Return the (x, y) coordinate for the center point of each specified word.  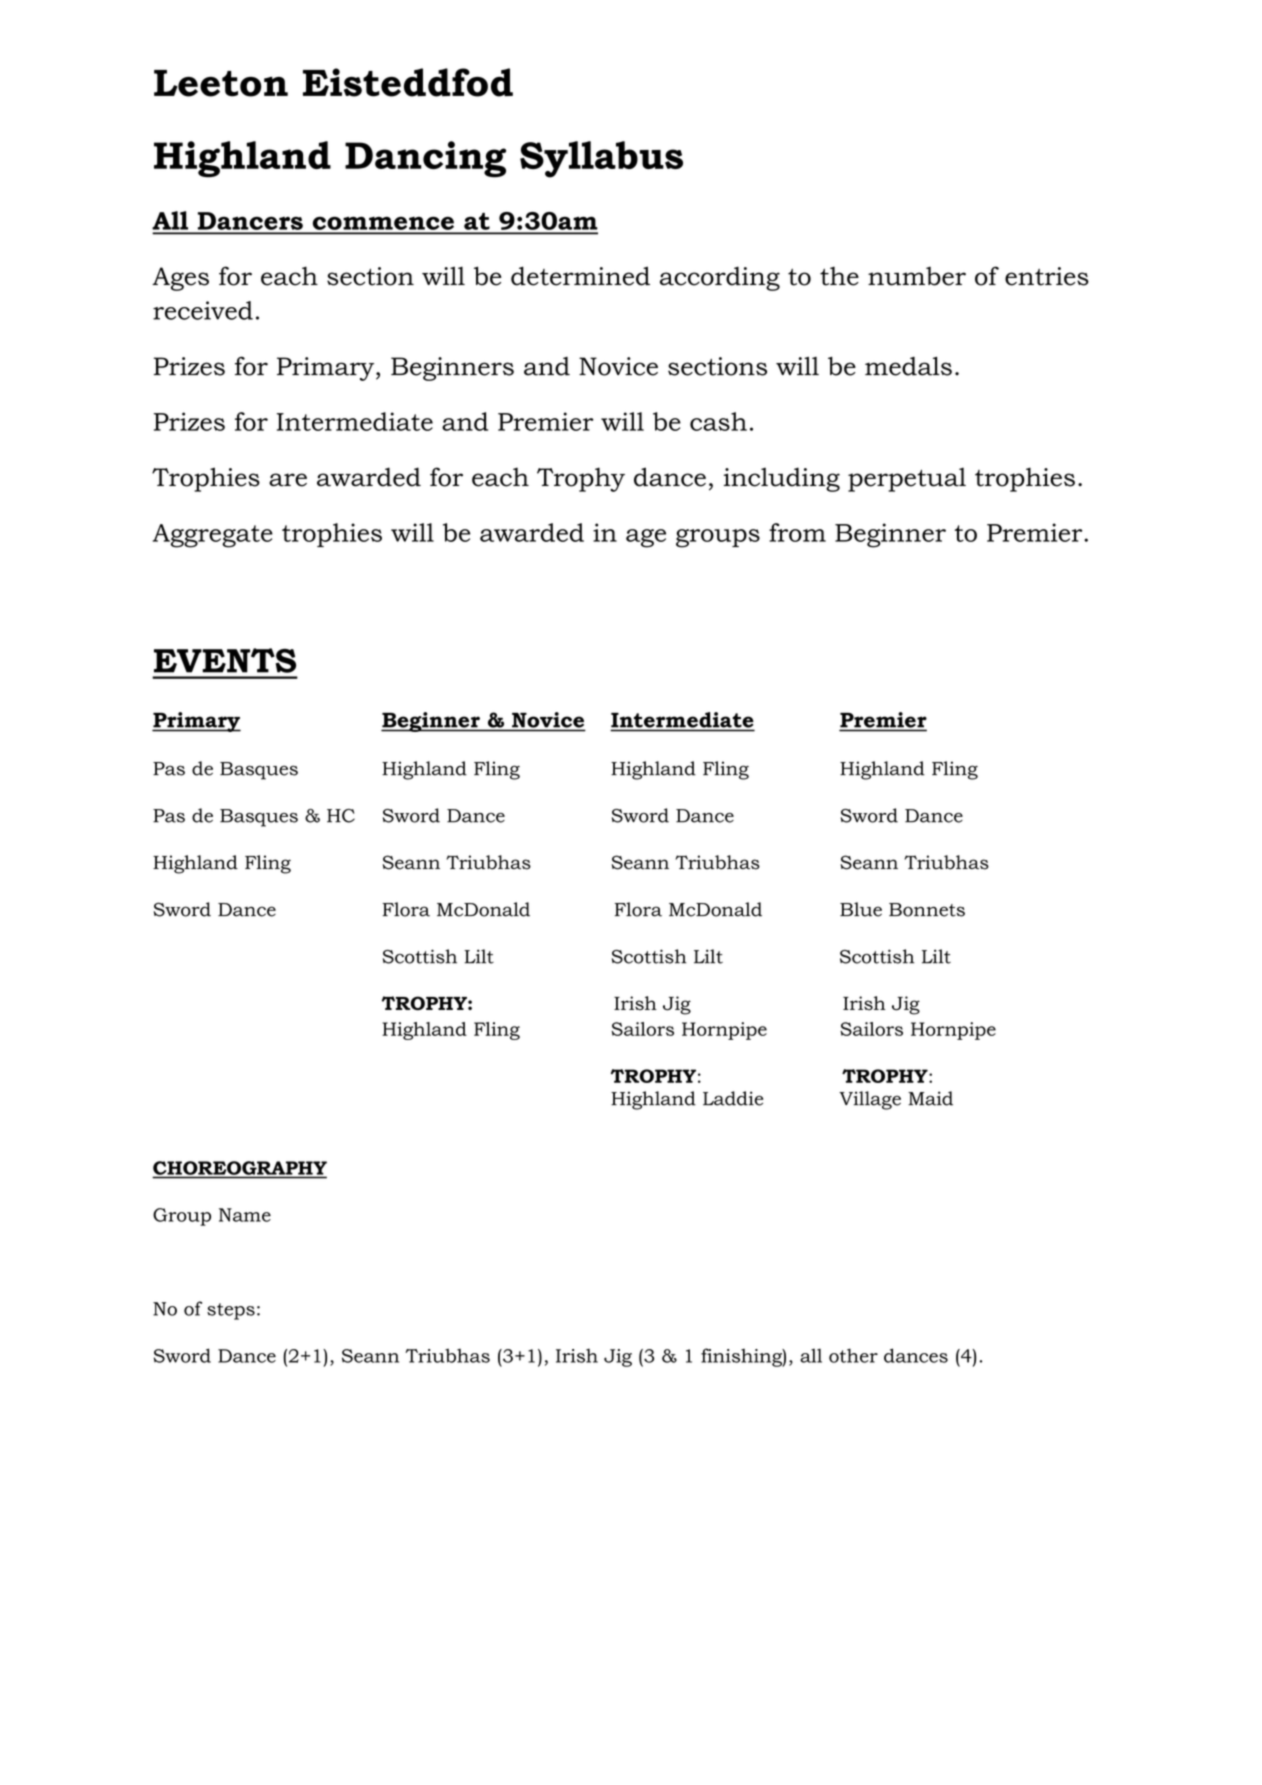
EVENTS (225, 660)
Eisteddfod (408, 82)
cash (718, 421)
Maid (930, 1098)
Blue (861, 909)
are (288, 480)
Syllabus (601, 159)
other (853, 1355)
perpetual (907, 480)
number (917, 276)
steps (231, 1311)
